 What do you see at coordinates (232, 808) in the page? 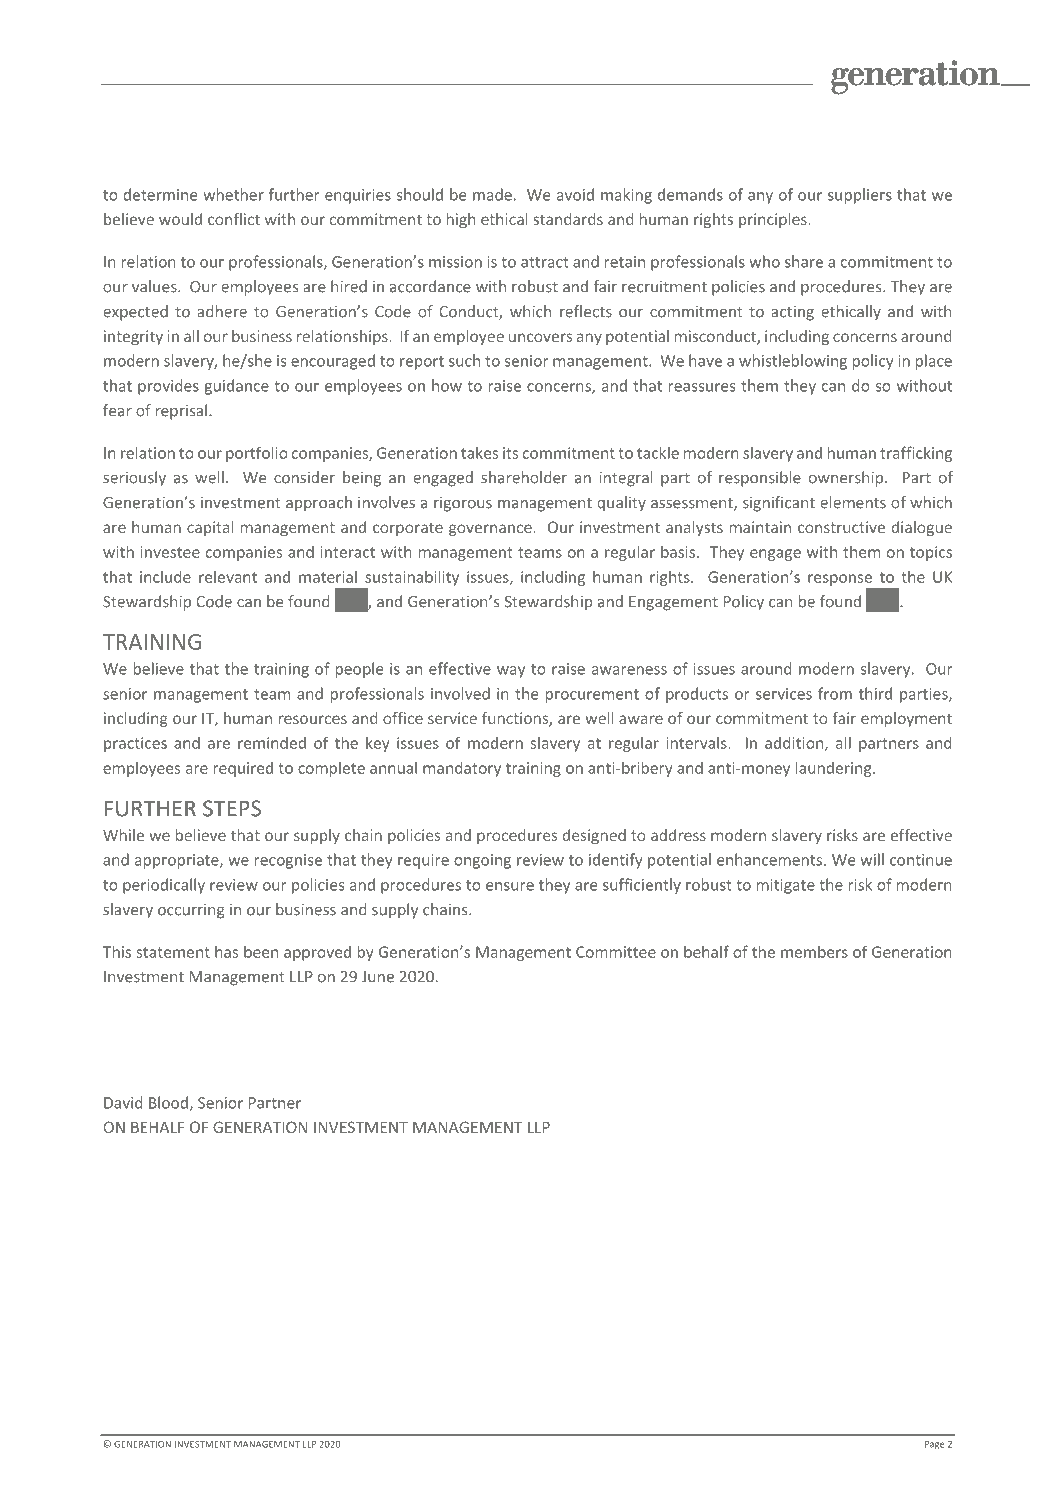
I see `STEPS` at bounding box center [232, 808].
